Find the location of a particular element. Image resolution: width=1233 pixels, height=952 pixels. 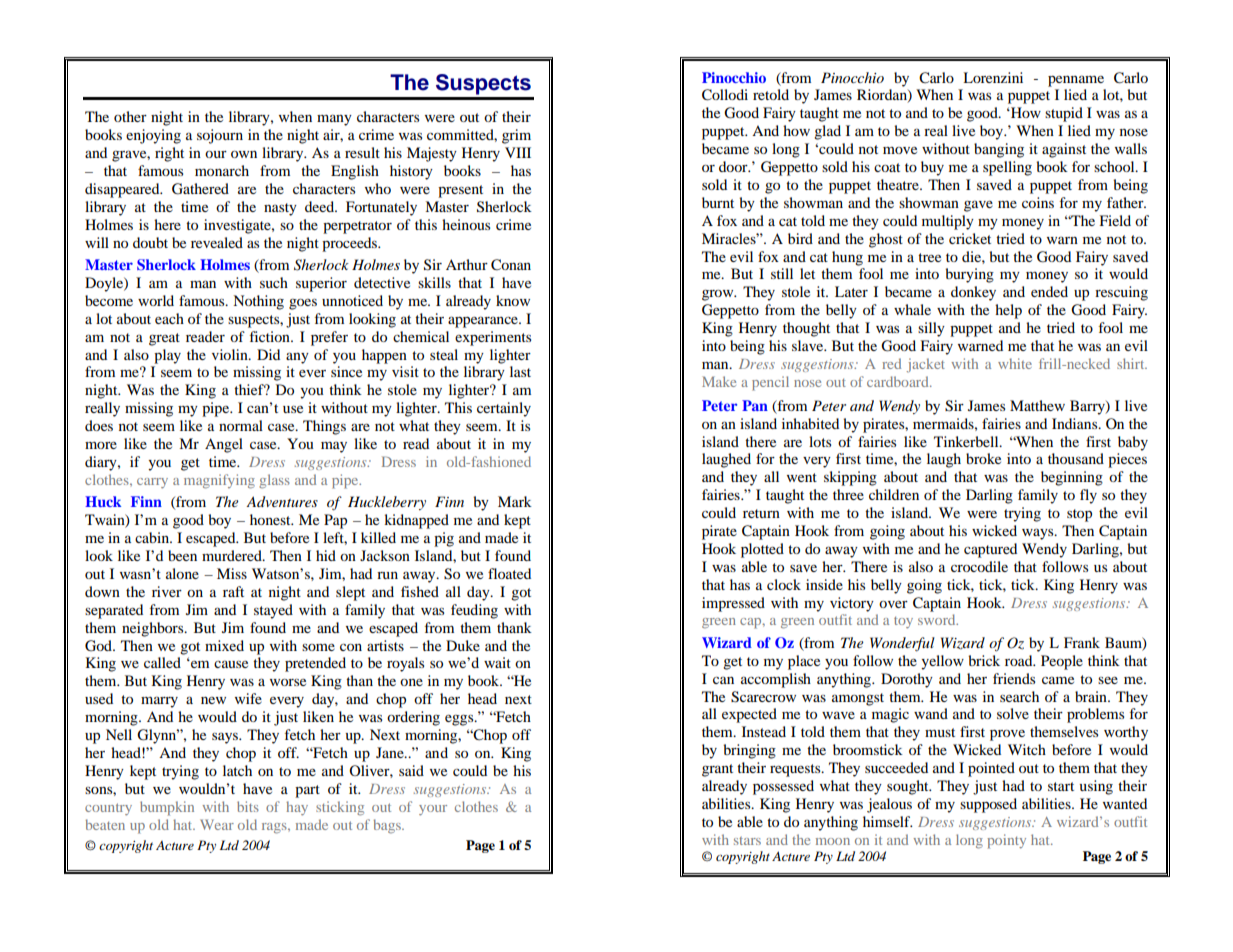

grim is located at coordinates (516, 136).
